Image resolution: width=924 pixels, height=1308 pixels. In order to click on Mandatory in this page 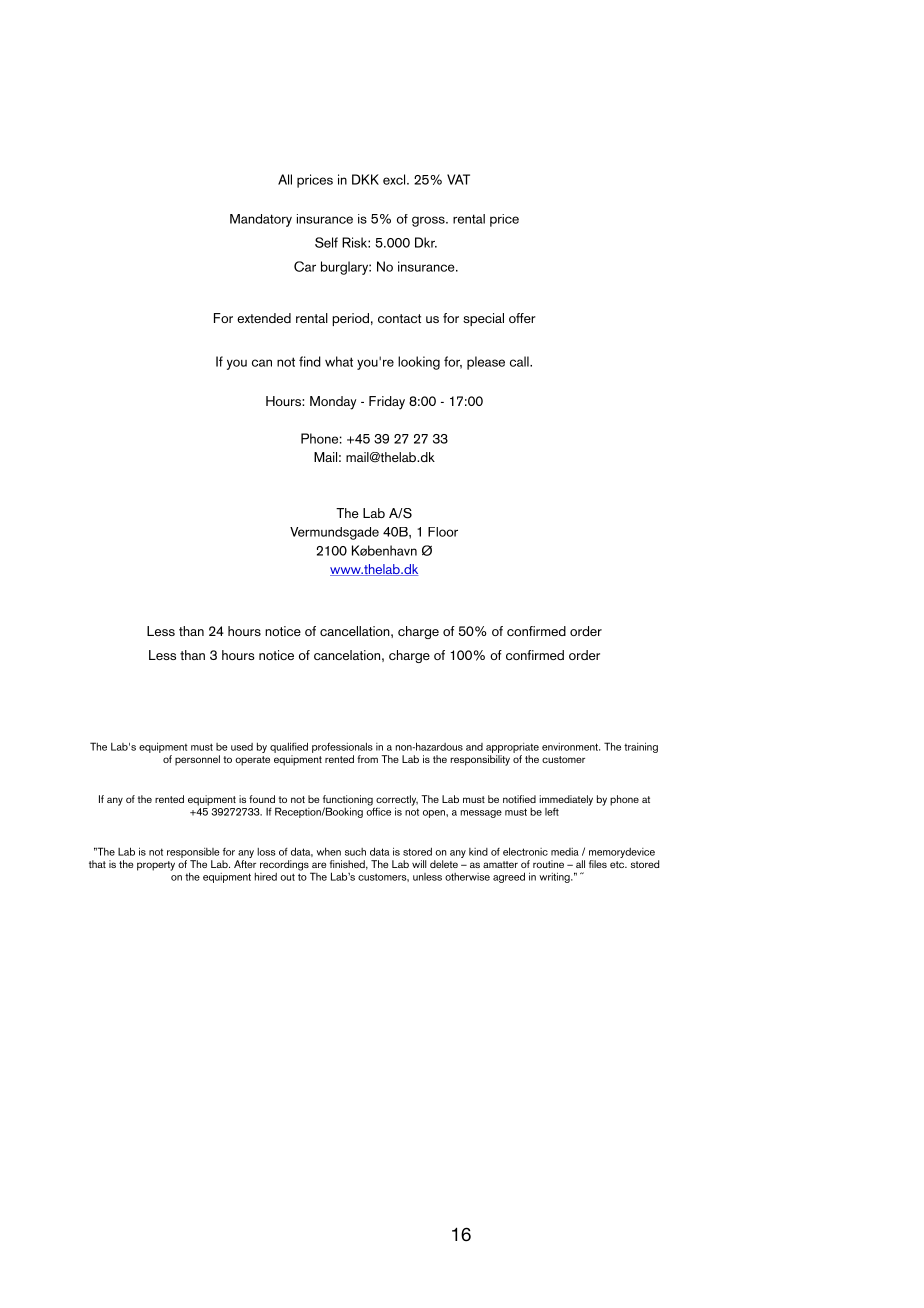, I will do `click(261, 220)`.
